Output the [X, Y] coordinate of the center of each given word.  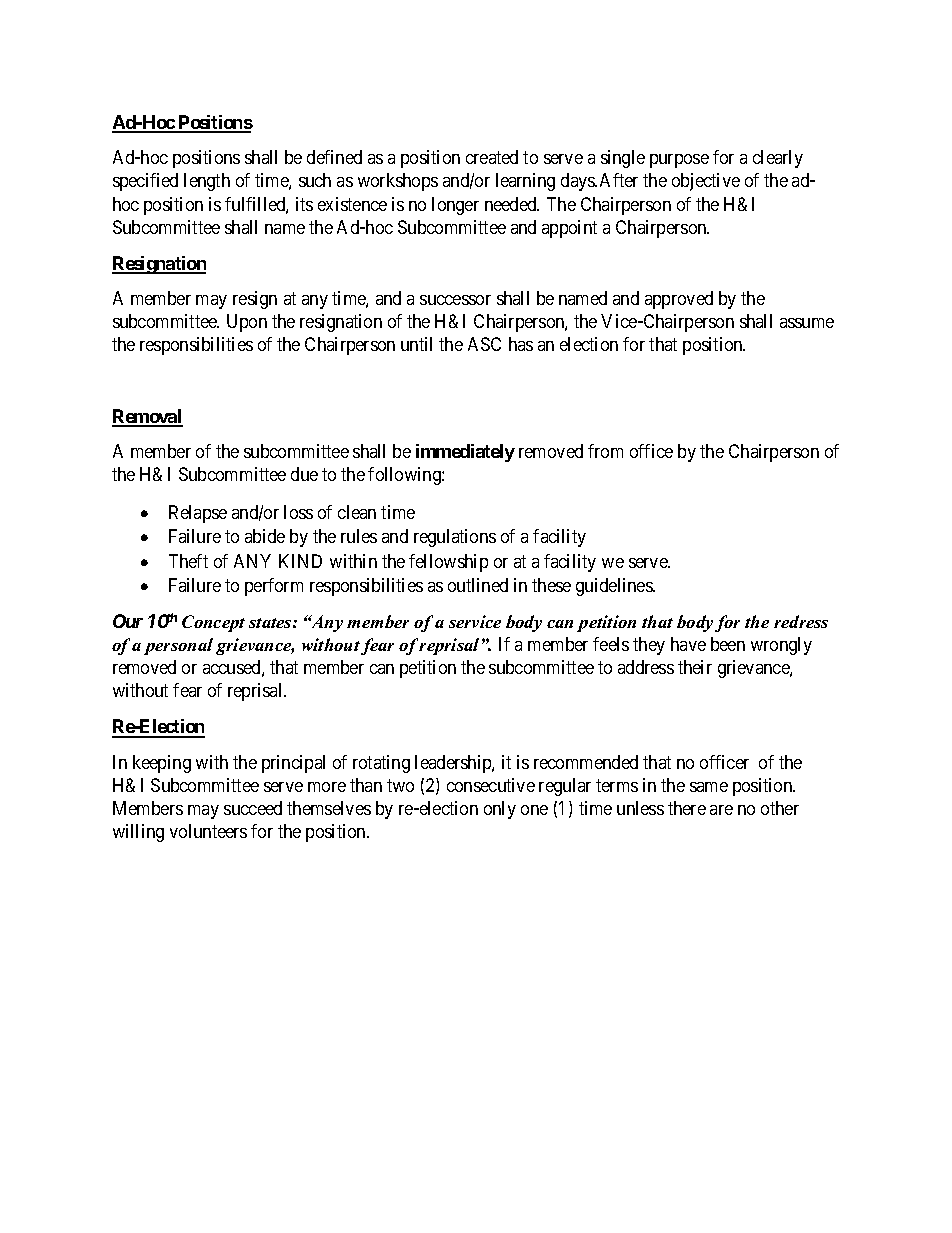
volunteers [208, 831]
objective [706, 182]
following [405, 476]
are [721, 810]
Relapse [198, 514]
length [207, 182]
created [492, 157]
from [605, 451]
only [500, 810]
